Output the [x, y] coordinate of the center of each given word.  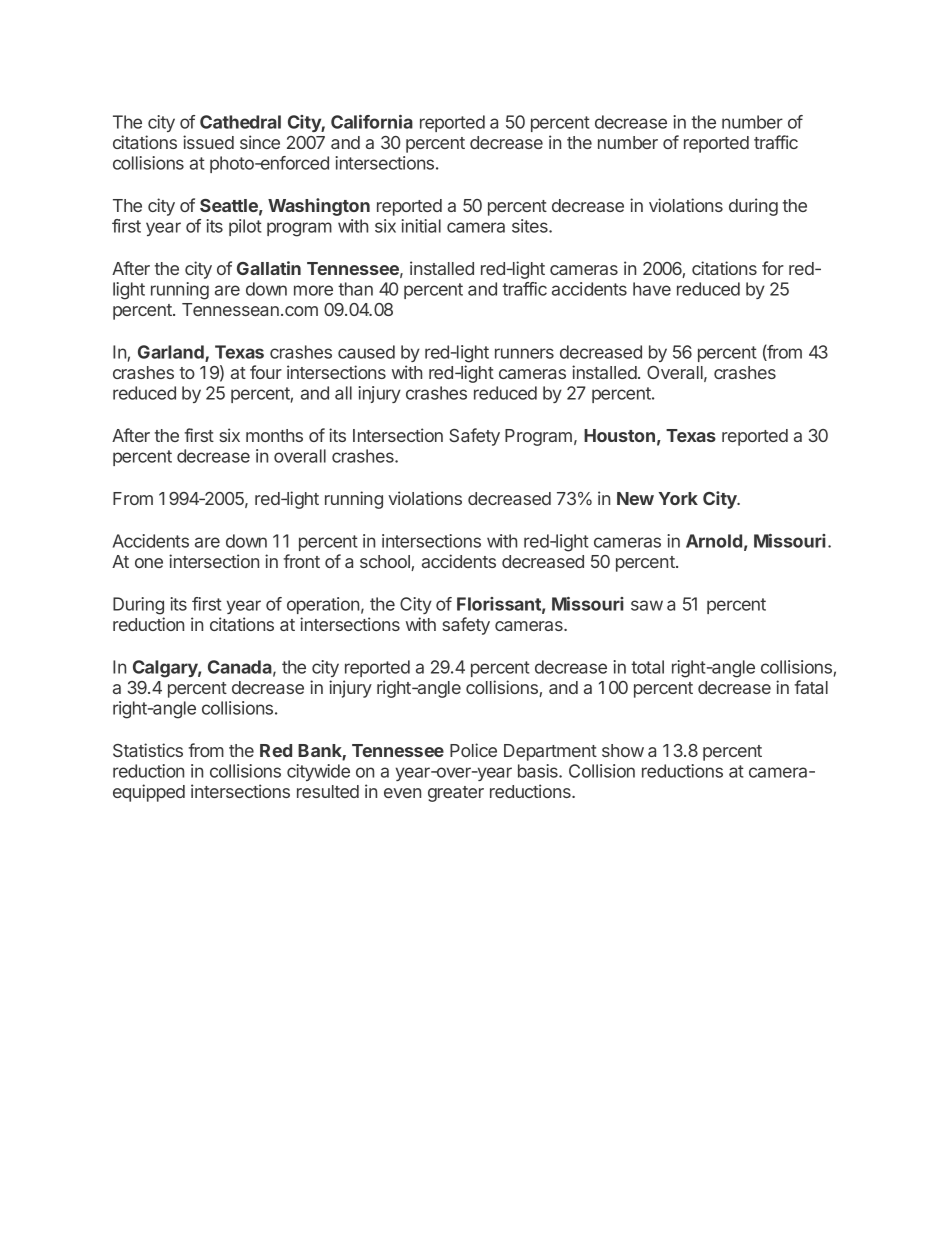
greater [456, 794]
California [372, 122]
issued [208, 142]
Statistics [148, 750]
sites [531, 226]
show [623, 750]
